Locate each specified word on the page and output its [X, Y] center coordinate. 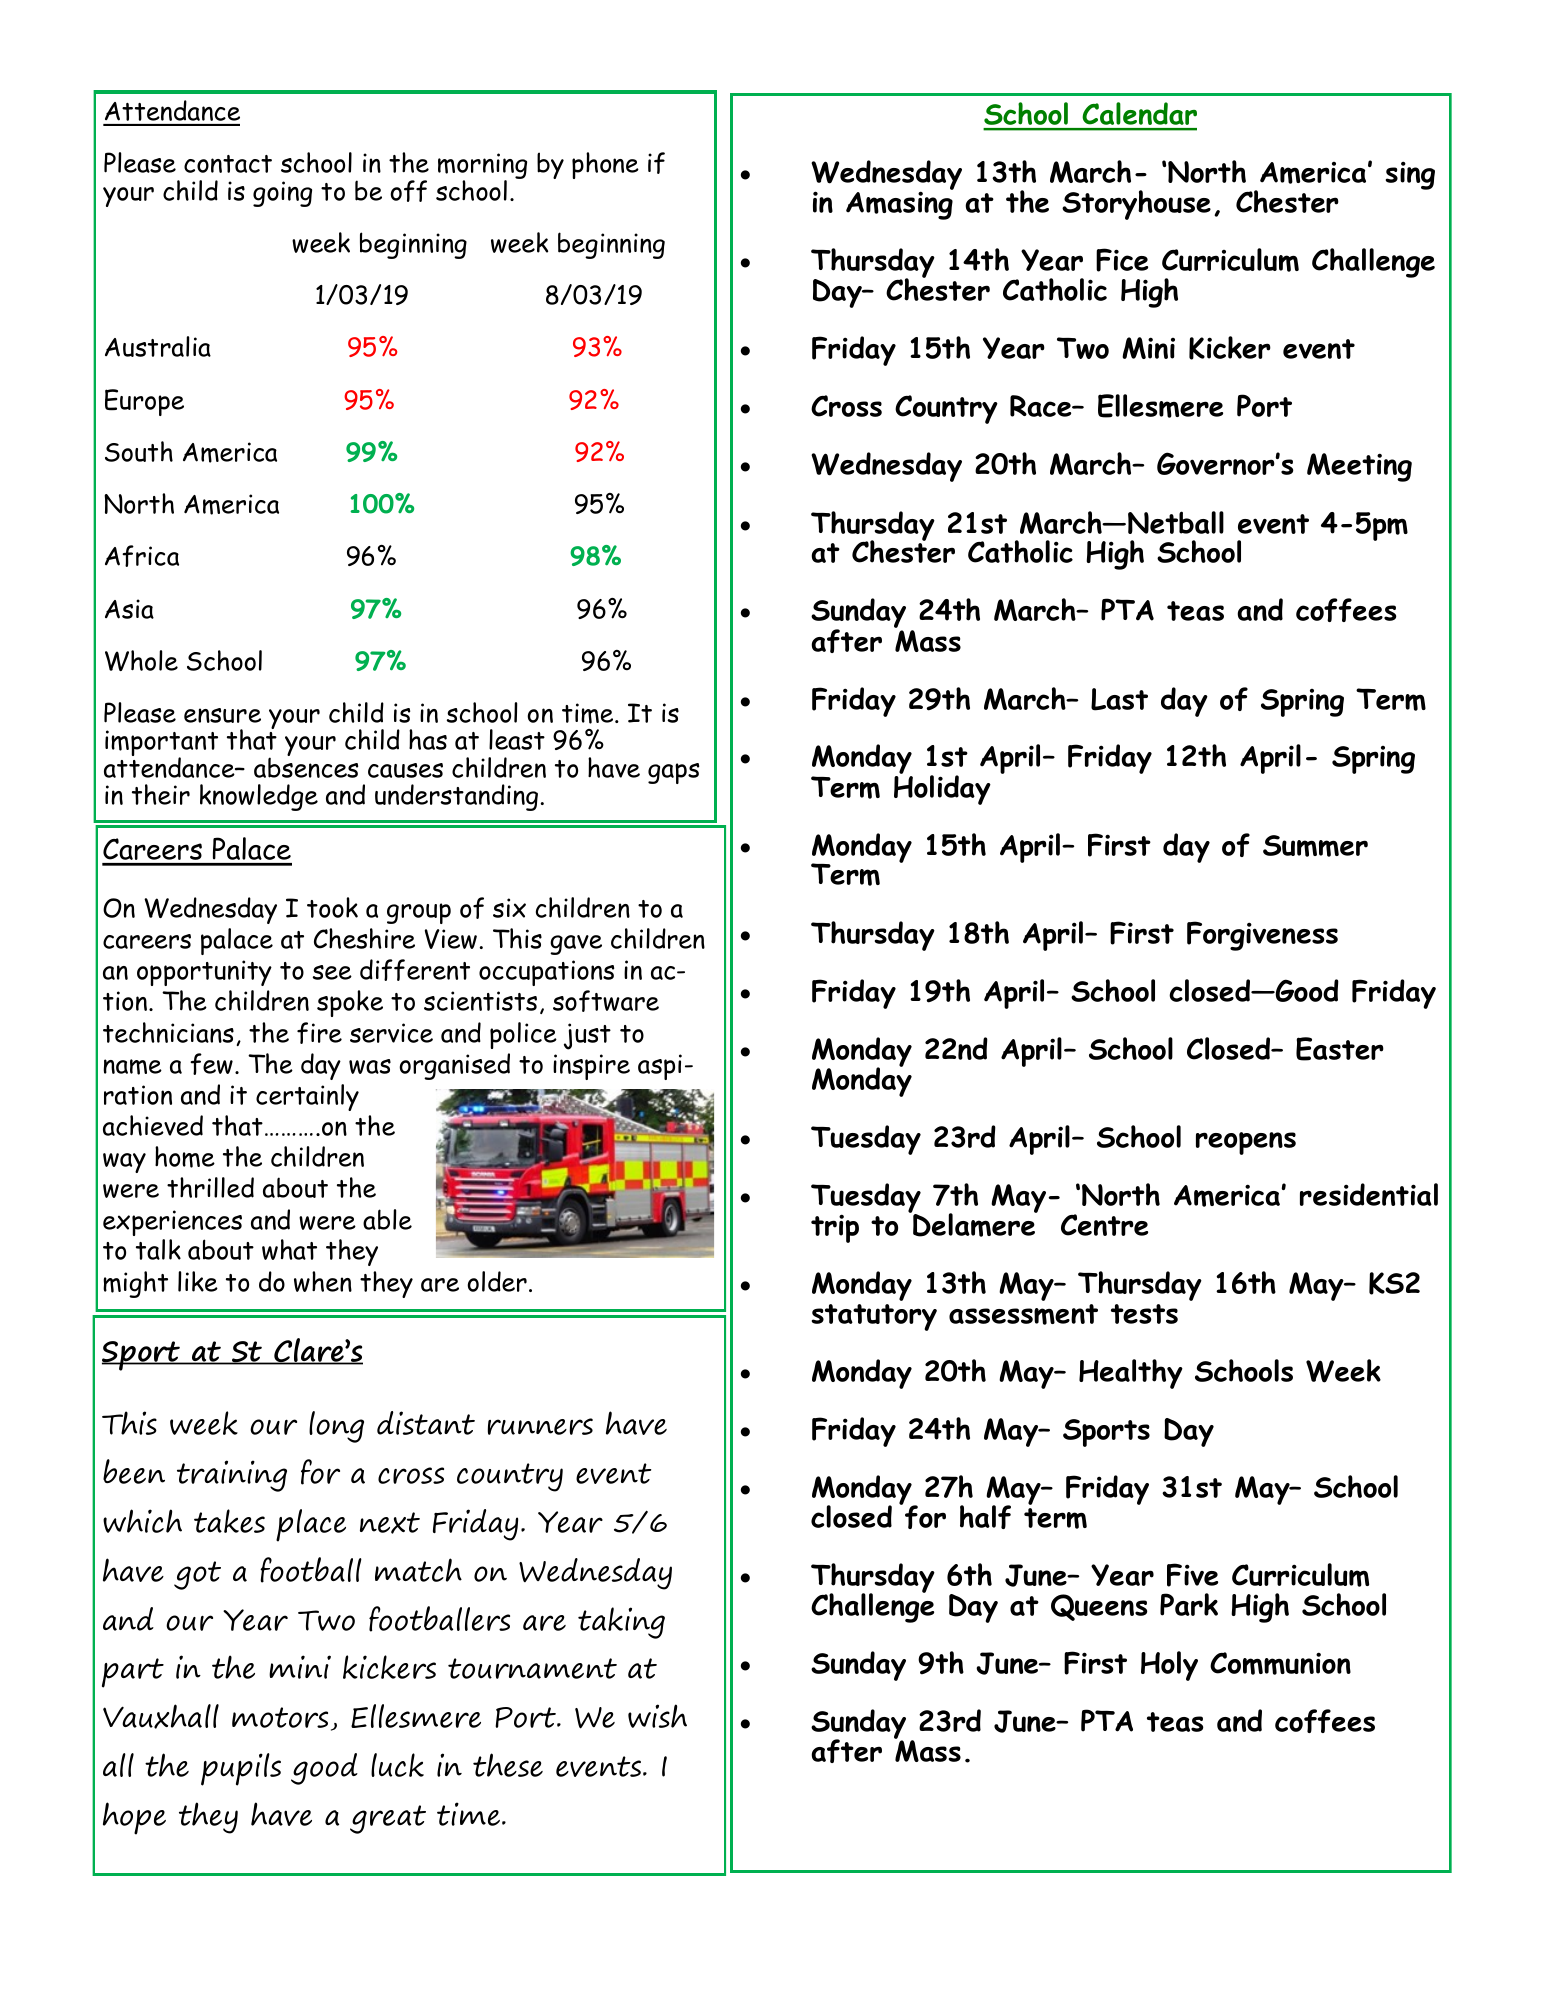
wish [657, 1716]
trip [835, 1228]
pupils [241, 1769]
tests [1144, 1314]
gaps [673, 773]
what [289, 1249]
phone [605, 165]
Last [1119, 699]
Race [1042, 406]
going [282, 194]
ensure [222, 715]
